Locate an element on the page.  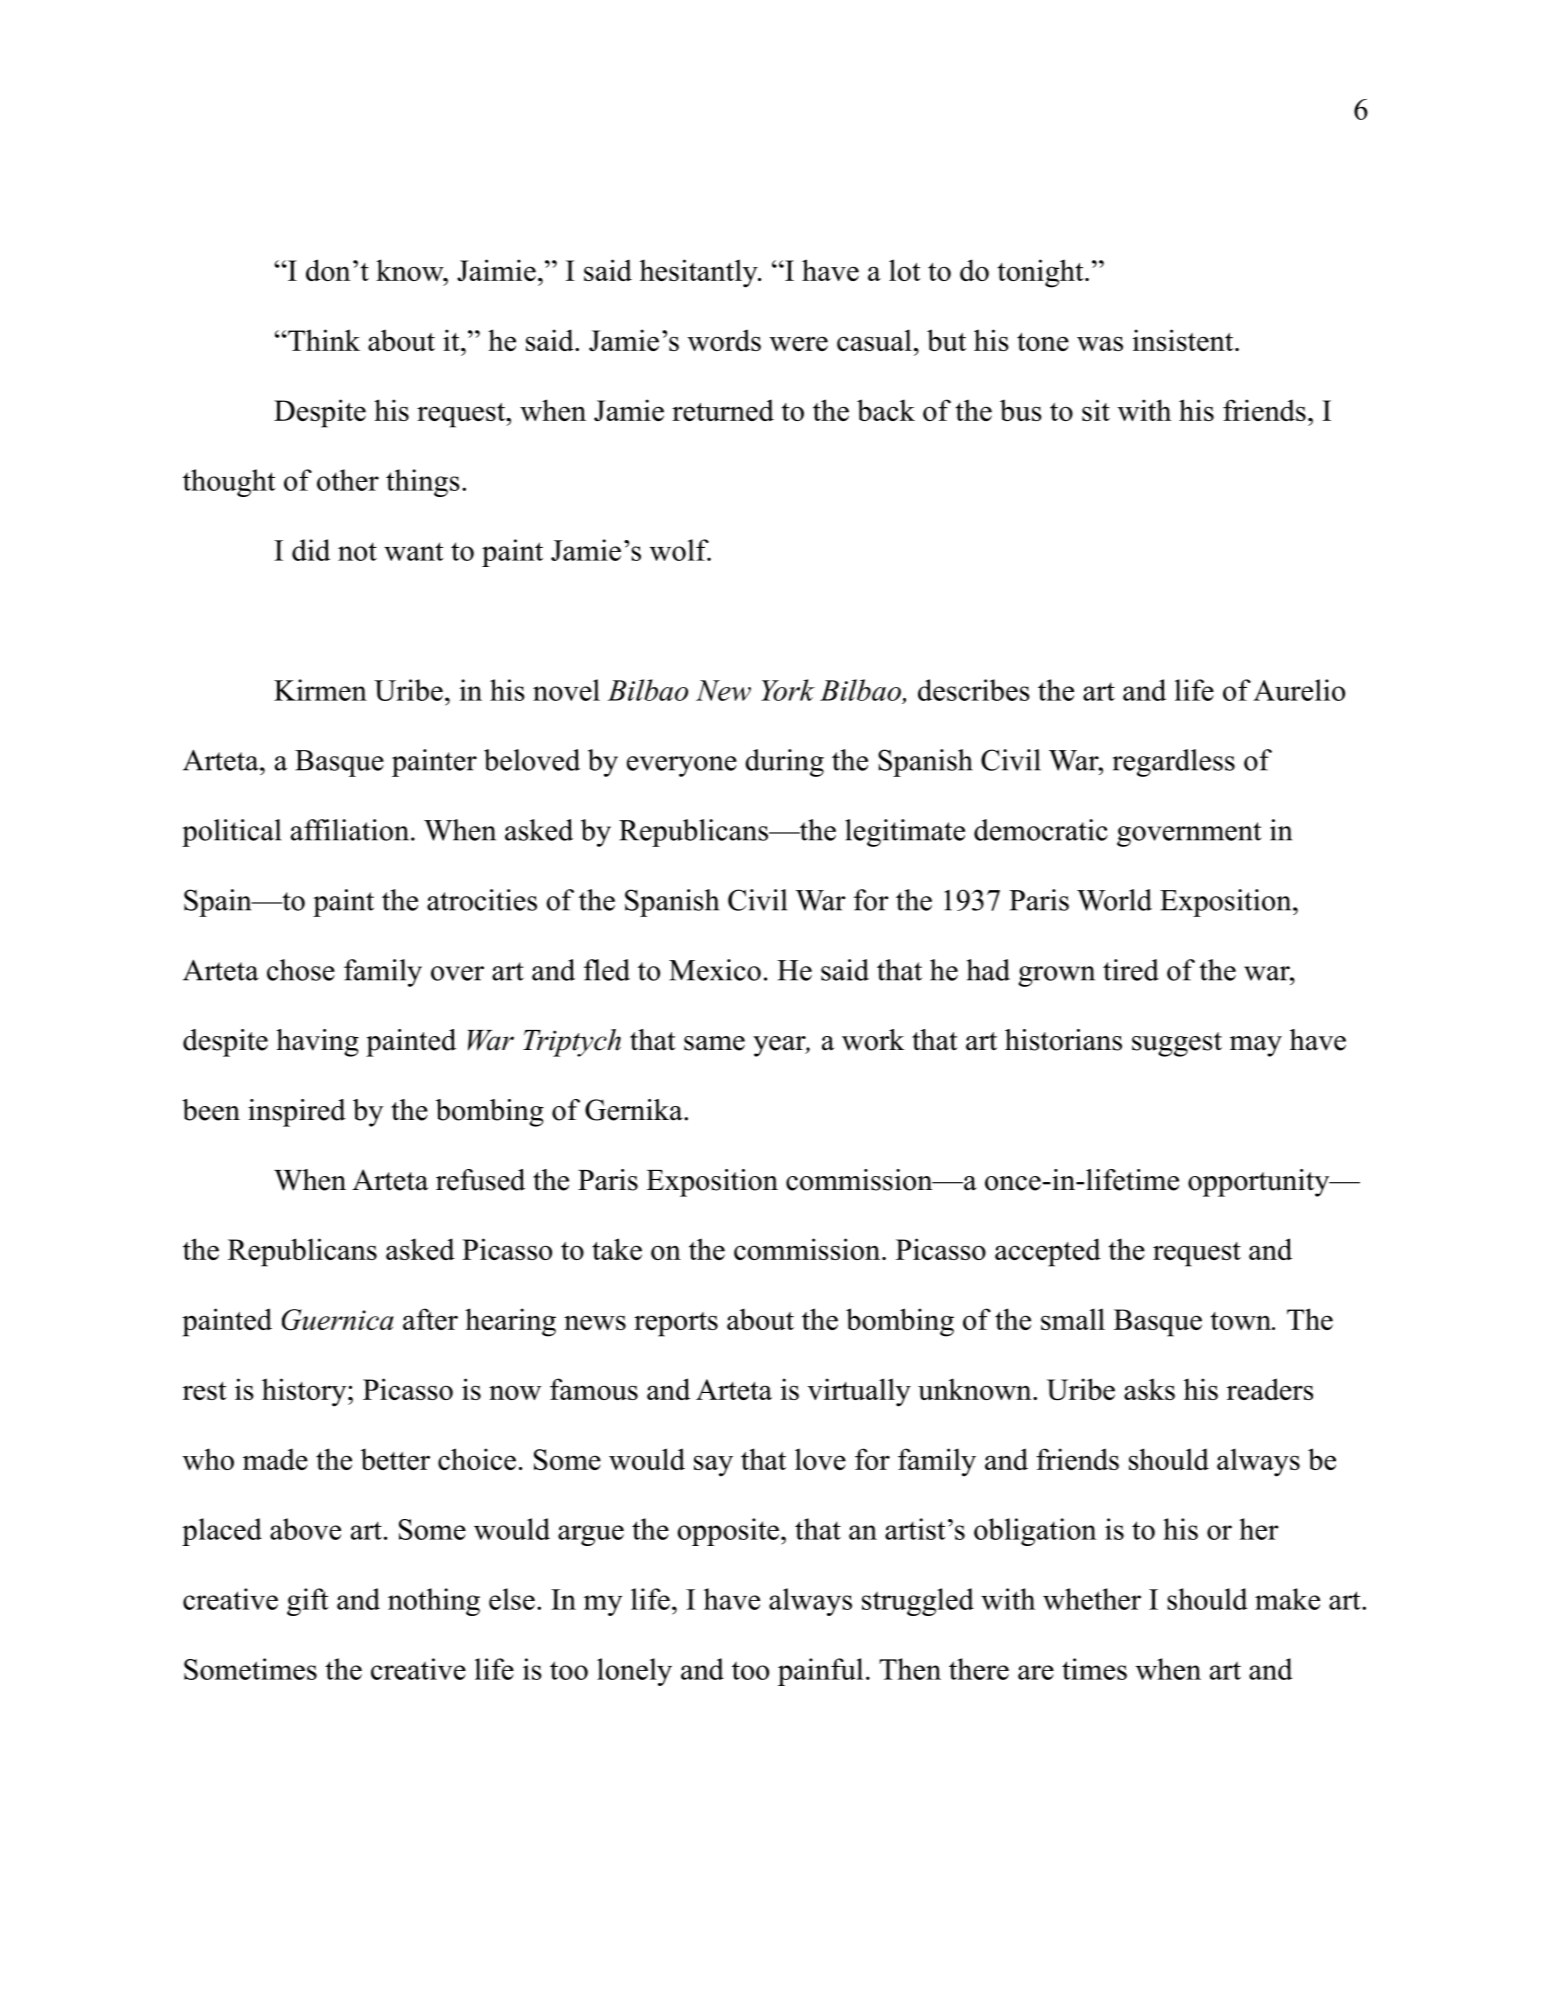
Think is located at coordinates (323, 340).
